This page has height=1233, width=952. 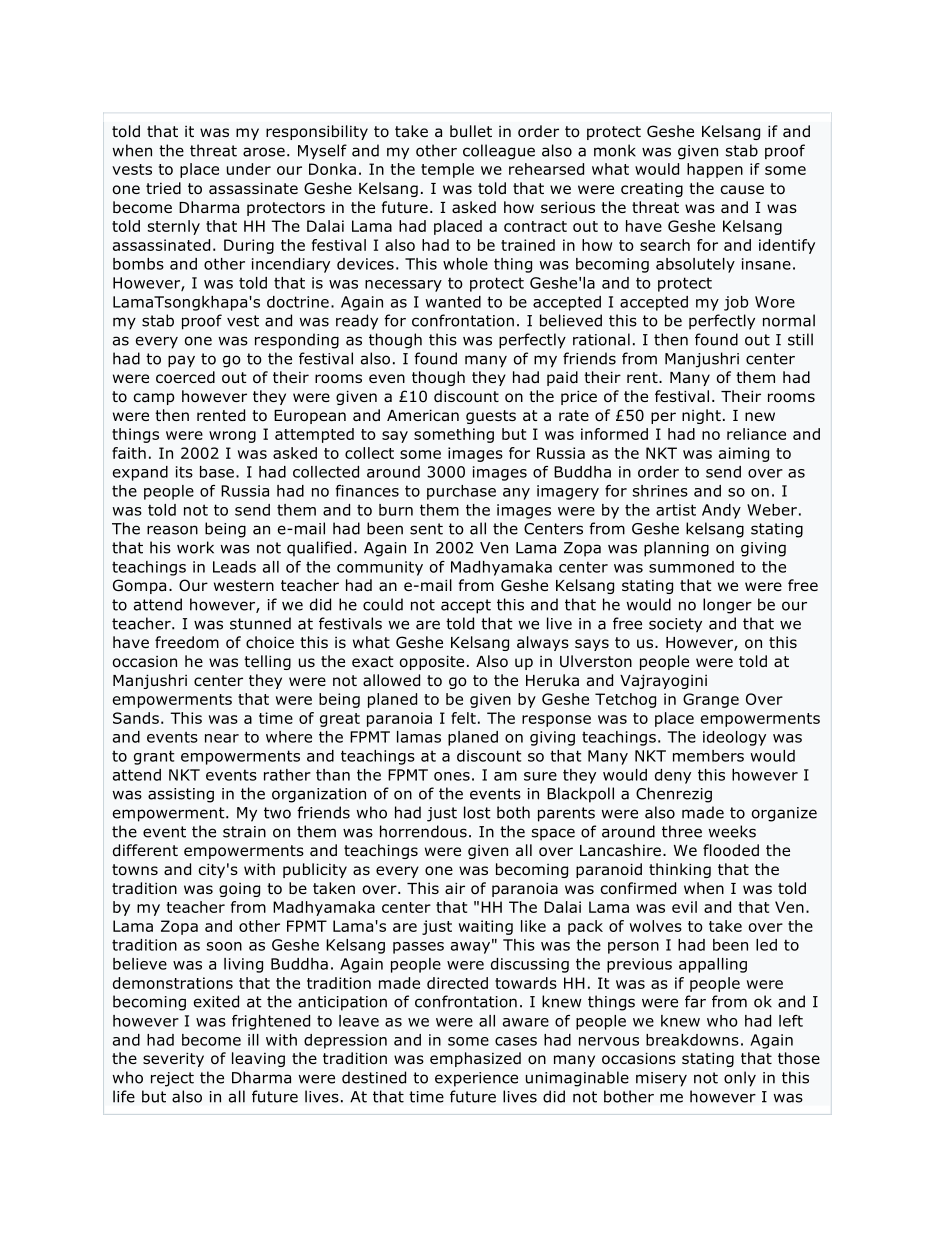 I want to click on western, so click(x=244, y=585).
